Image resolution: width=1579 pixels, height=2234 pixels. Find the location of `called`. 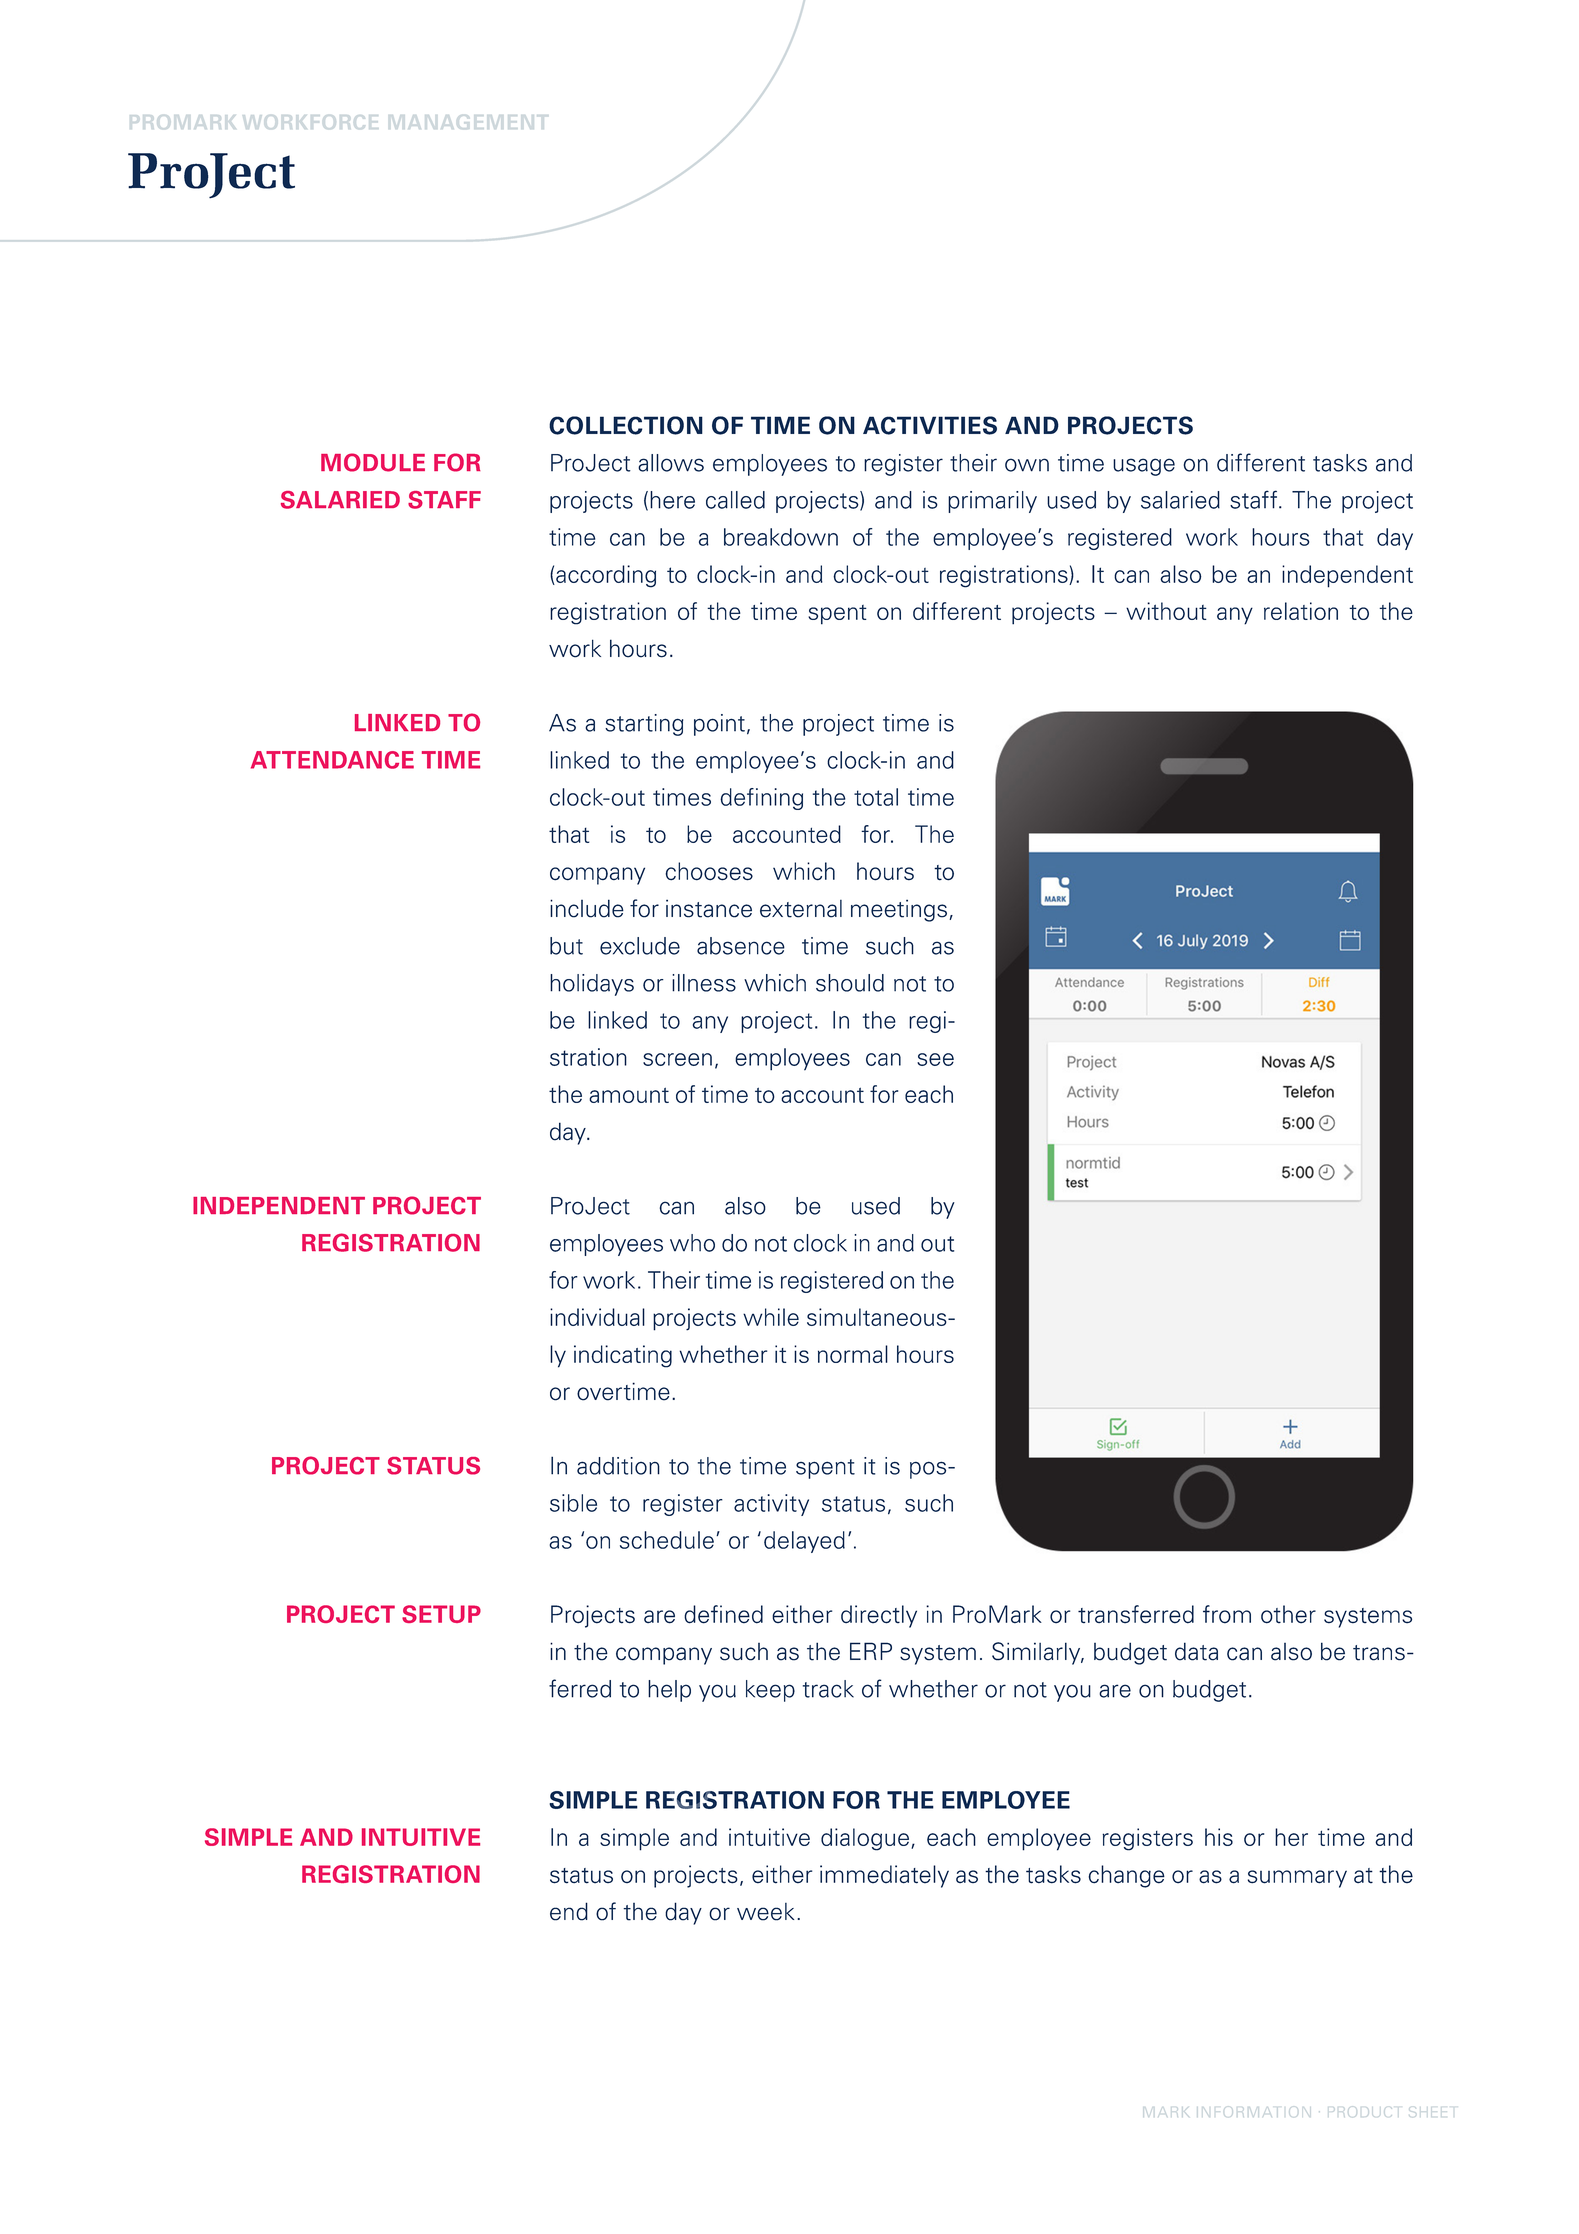

called is located at coordinates (735, 500).
